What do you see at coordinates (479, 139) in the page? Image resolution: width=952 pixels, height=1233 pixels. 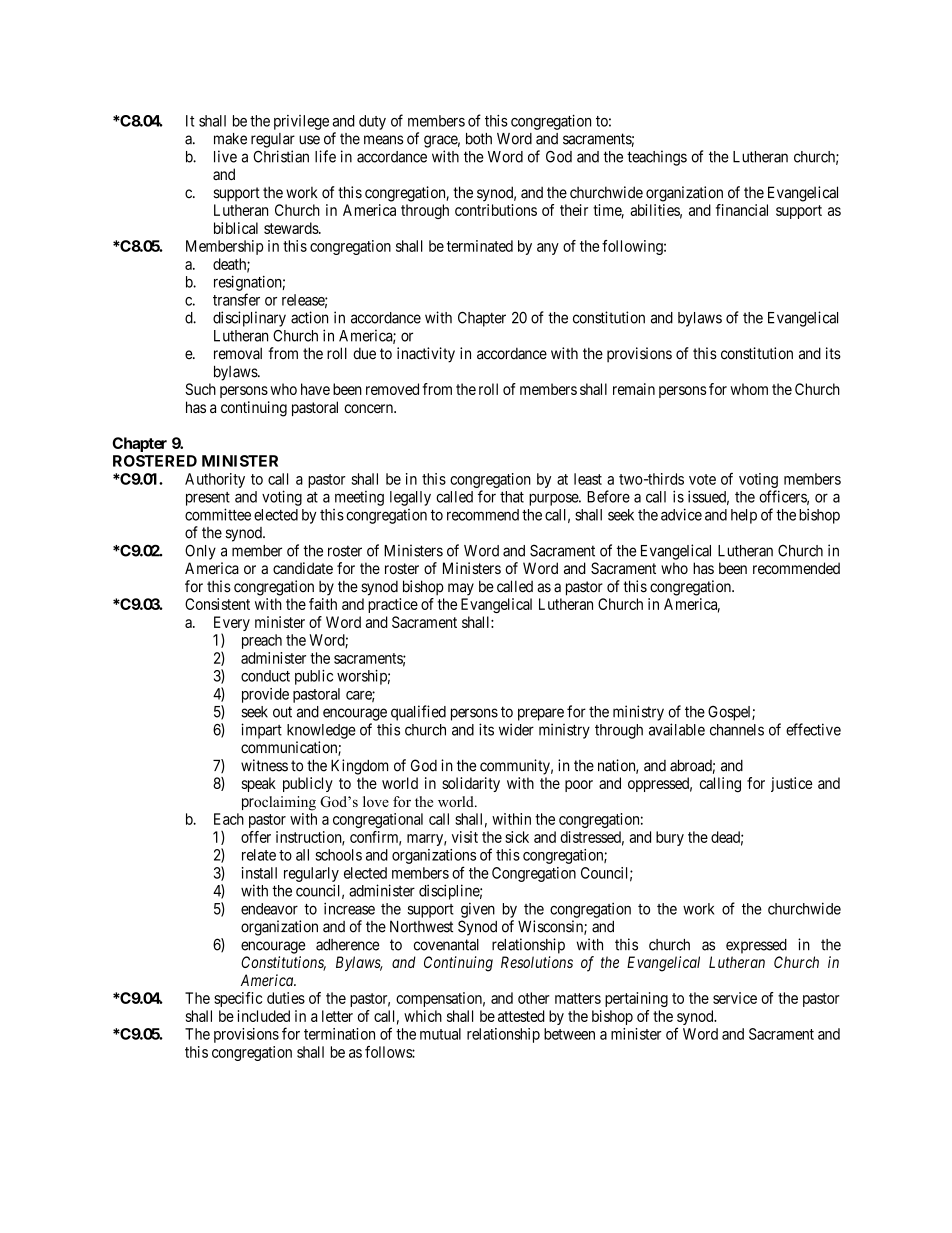 I see `both` at bounding box center [479, 139].
